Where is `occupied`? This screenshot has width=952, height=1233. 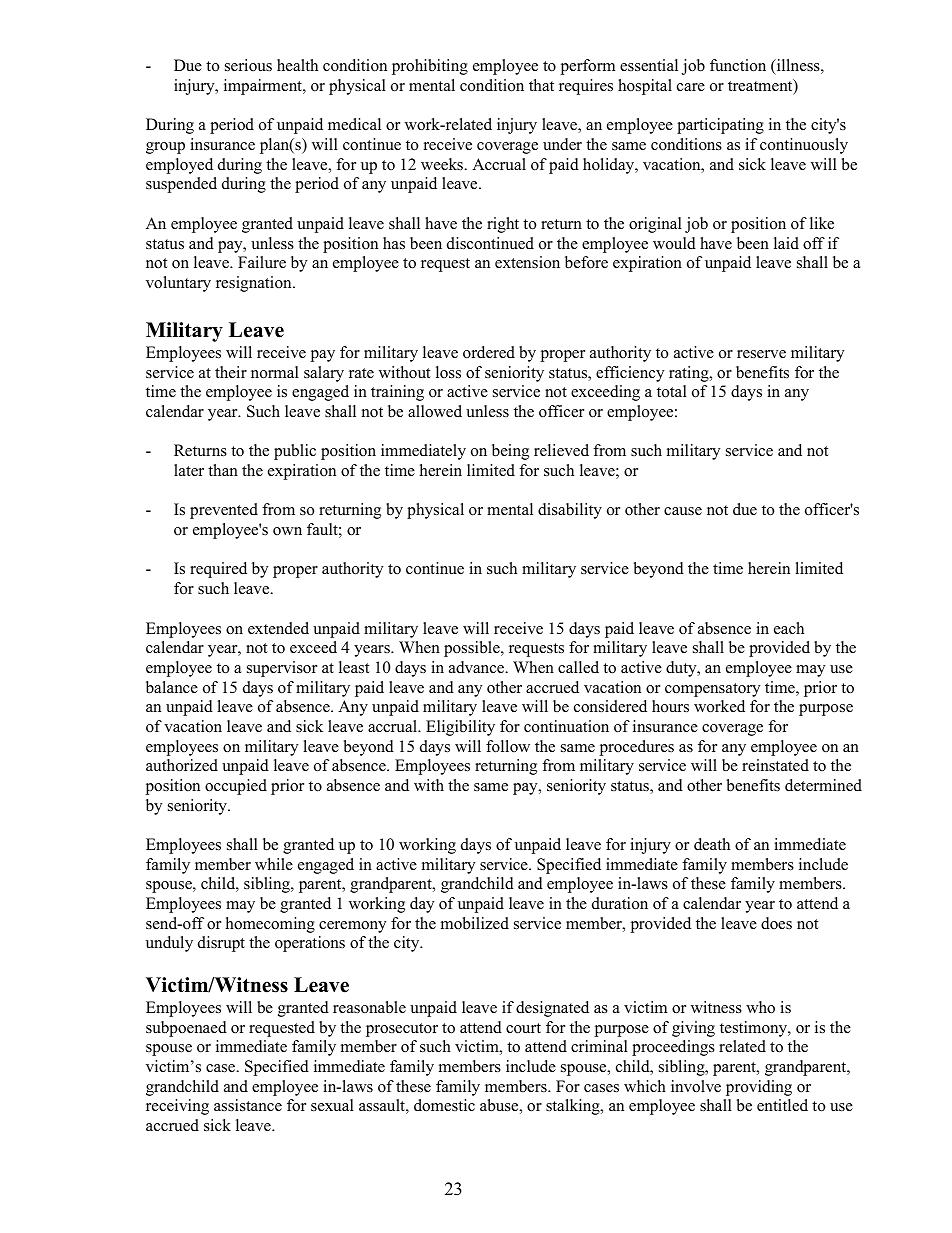 occupied is located at coordinates (236, 787).
